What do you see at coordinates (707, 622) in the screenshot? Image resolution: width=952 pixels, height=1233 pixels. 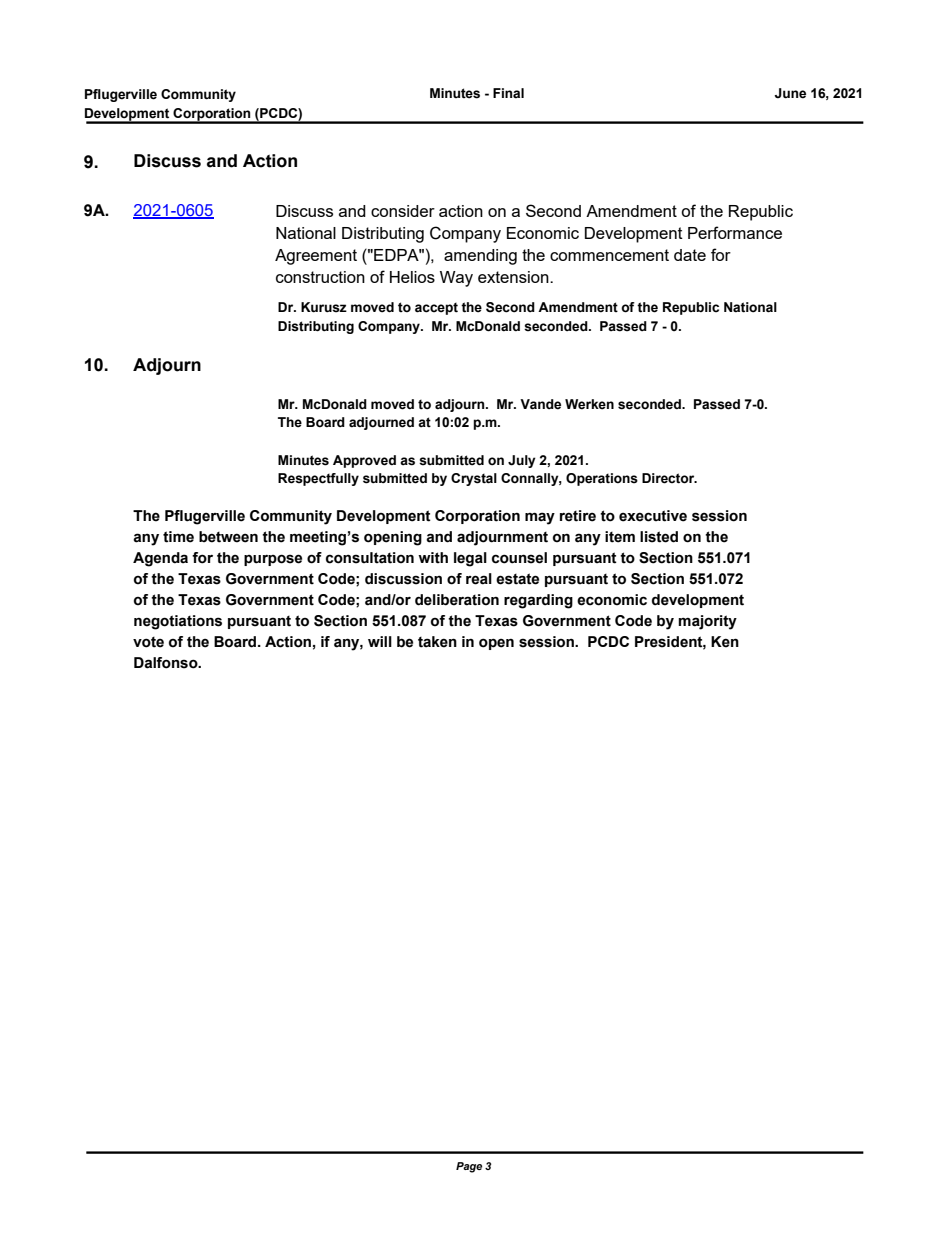 I see `majority` at bounding box center [707, 622].
